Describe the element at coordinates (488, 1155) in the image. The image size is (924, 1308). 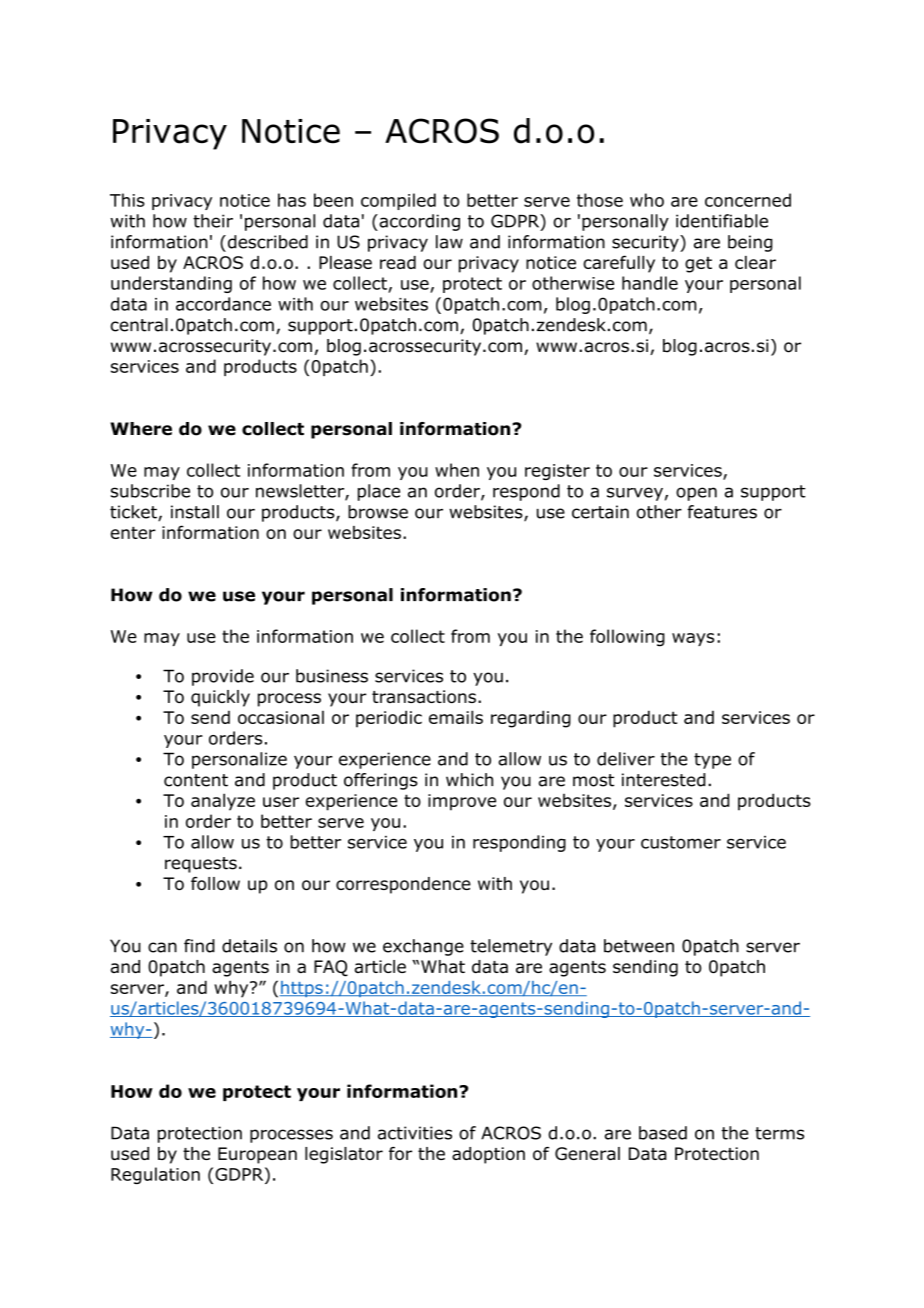
I see `adoption` at that location.
